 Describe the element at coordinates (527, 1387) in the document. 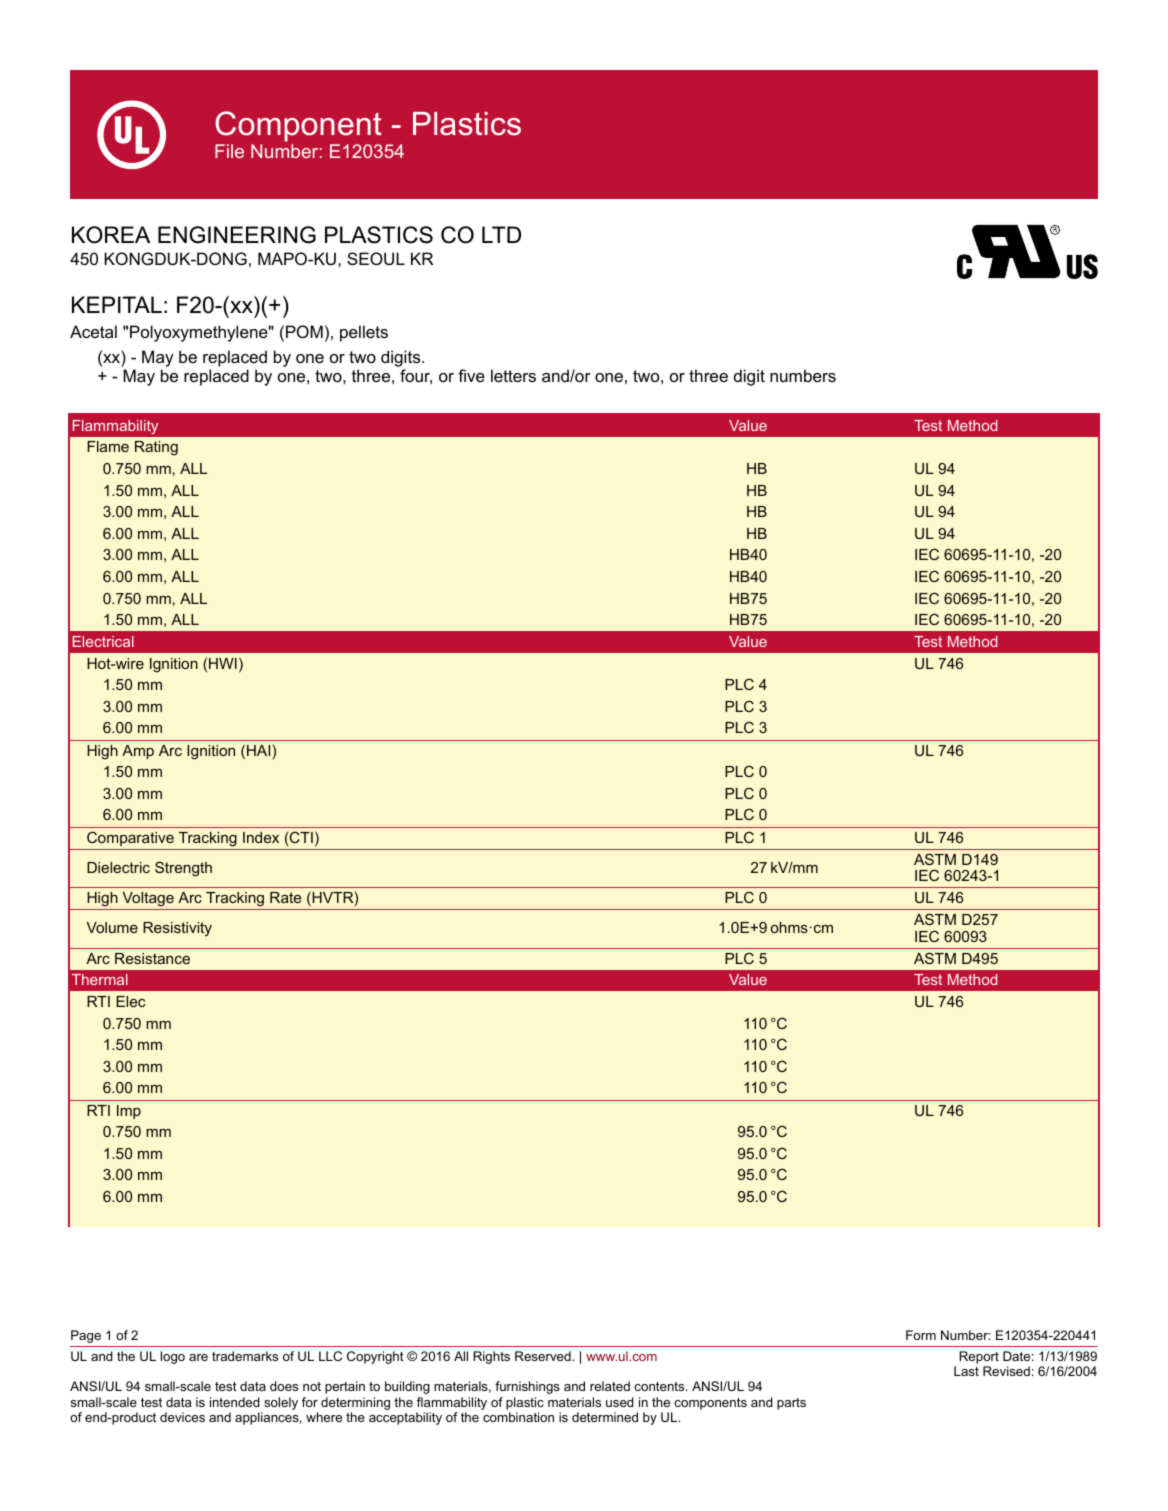

I see `furnishings` at that location.
